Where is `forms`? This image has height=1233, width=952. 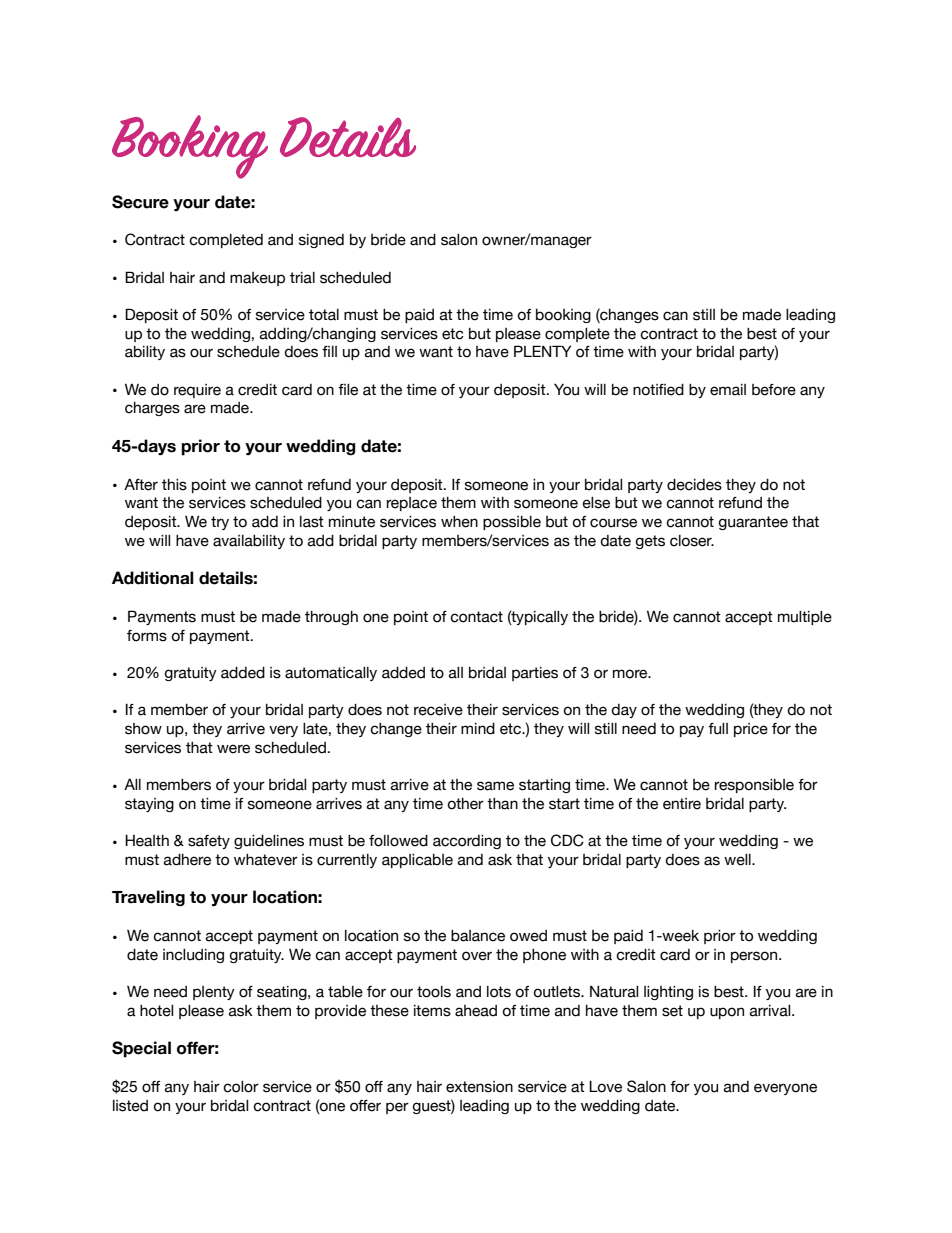 forms is located at coordinates (147, 636).
